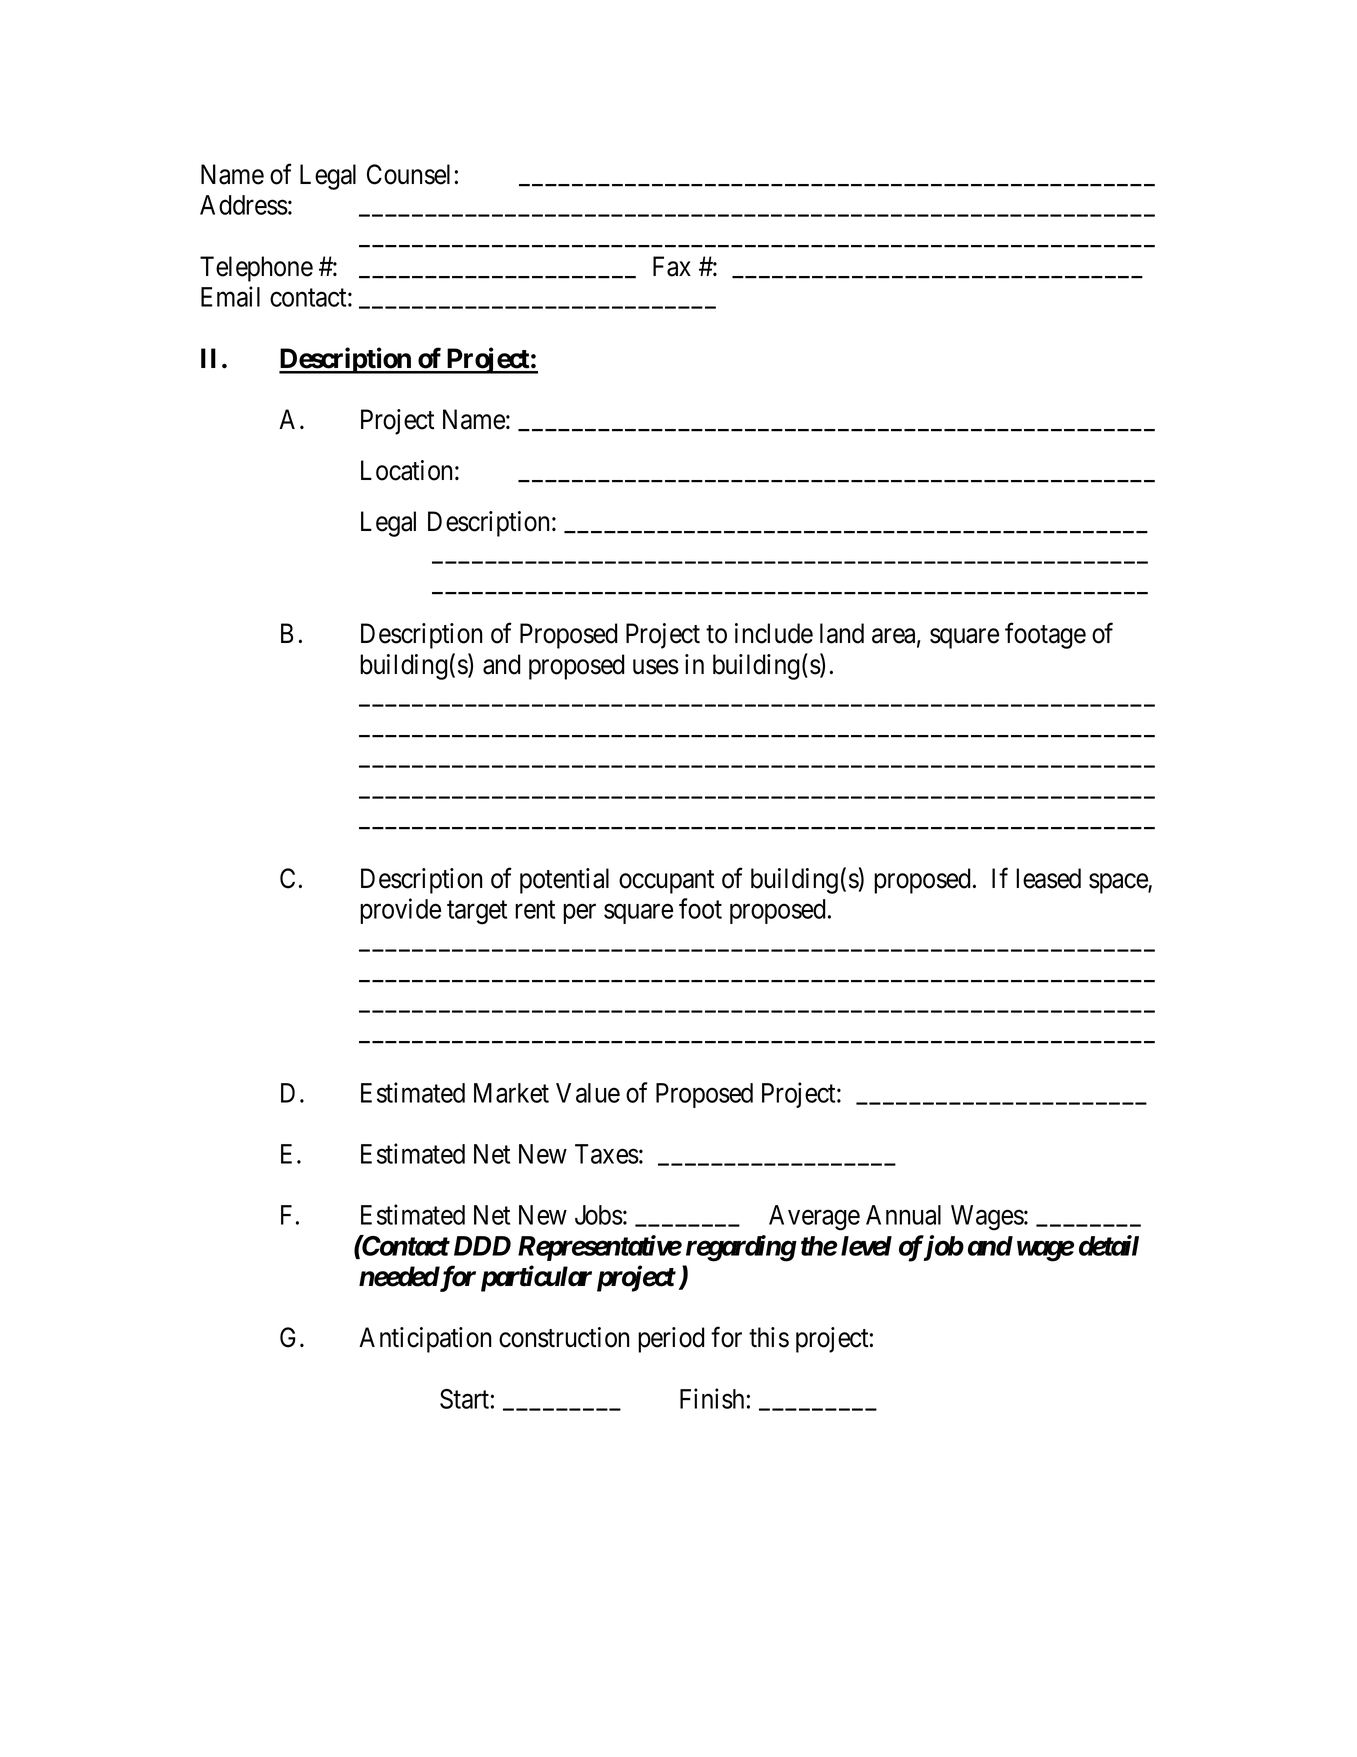  What do you see at coordinates (1048, 878) in the image?
I see `leased` at bounding box center [1048, 878].
